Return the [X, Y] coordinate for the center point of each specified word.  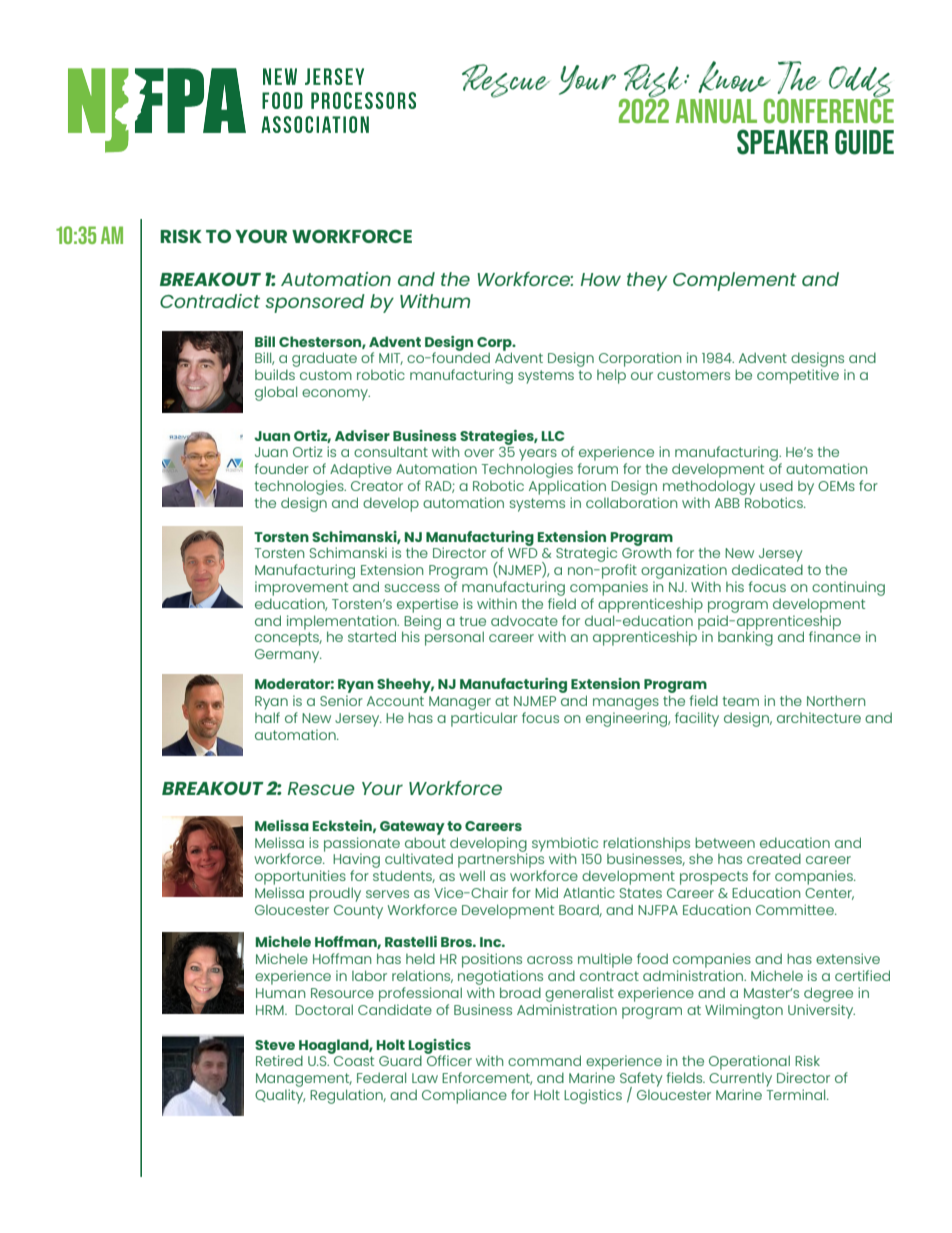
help [611, 376]
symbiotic [565, 845]
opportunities [300, 877]
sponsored [315, 303]
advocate [524, 620]
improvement [301, 588]
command [544, 1060]
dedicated [767, 569]
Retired [279, 1060]
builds [275, 374]
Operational [749, 1062]
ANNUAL [716, 111]
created [774, 858]
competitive [798, 376]
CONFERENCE [829, 109]
